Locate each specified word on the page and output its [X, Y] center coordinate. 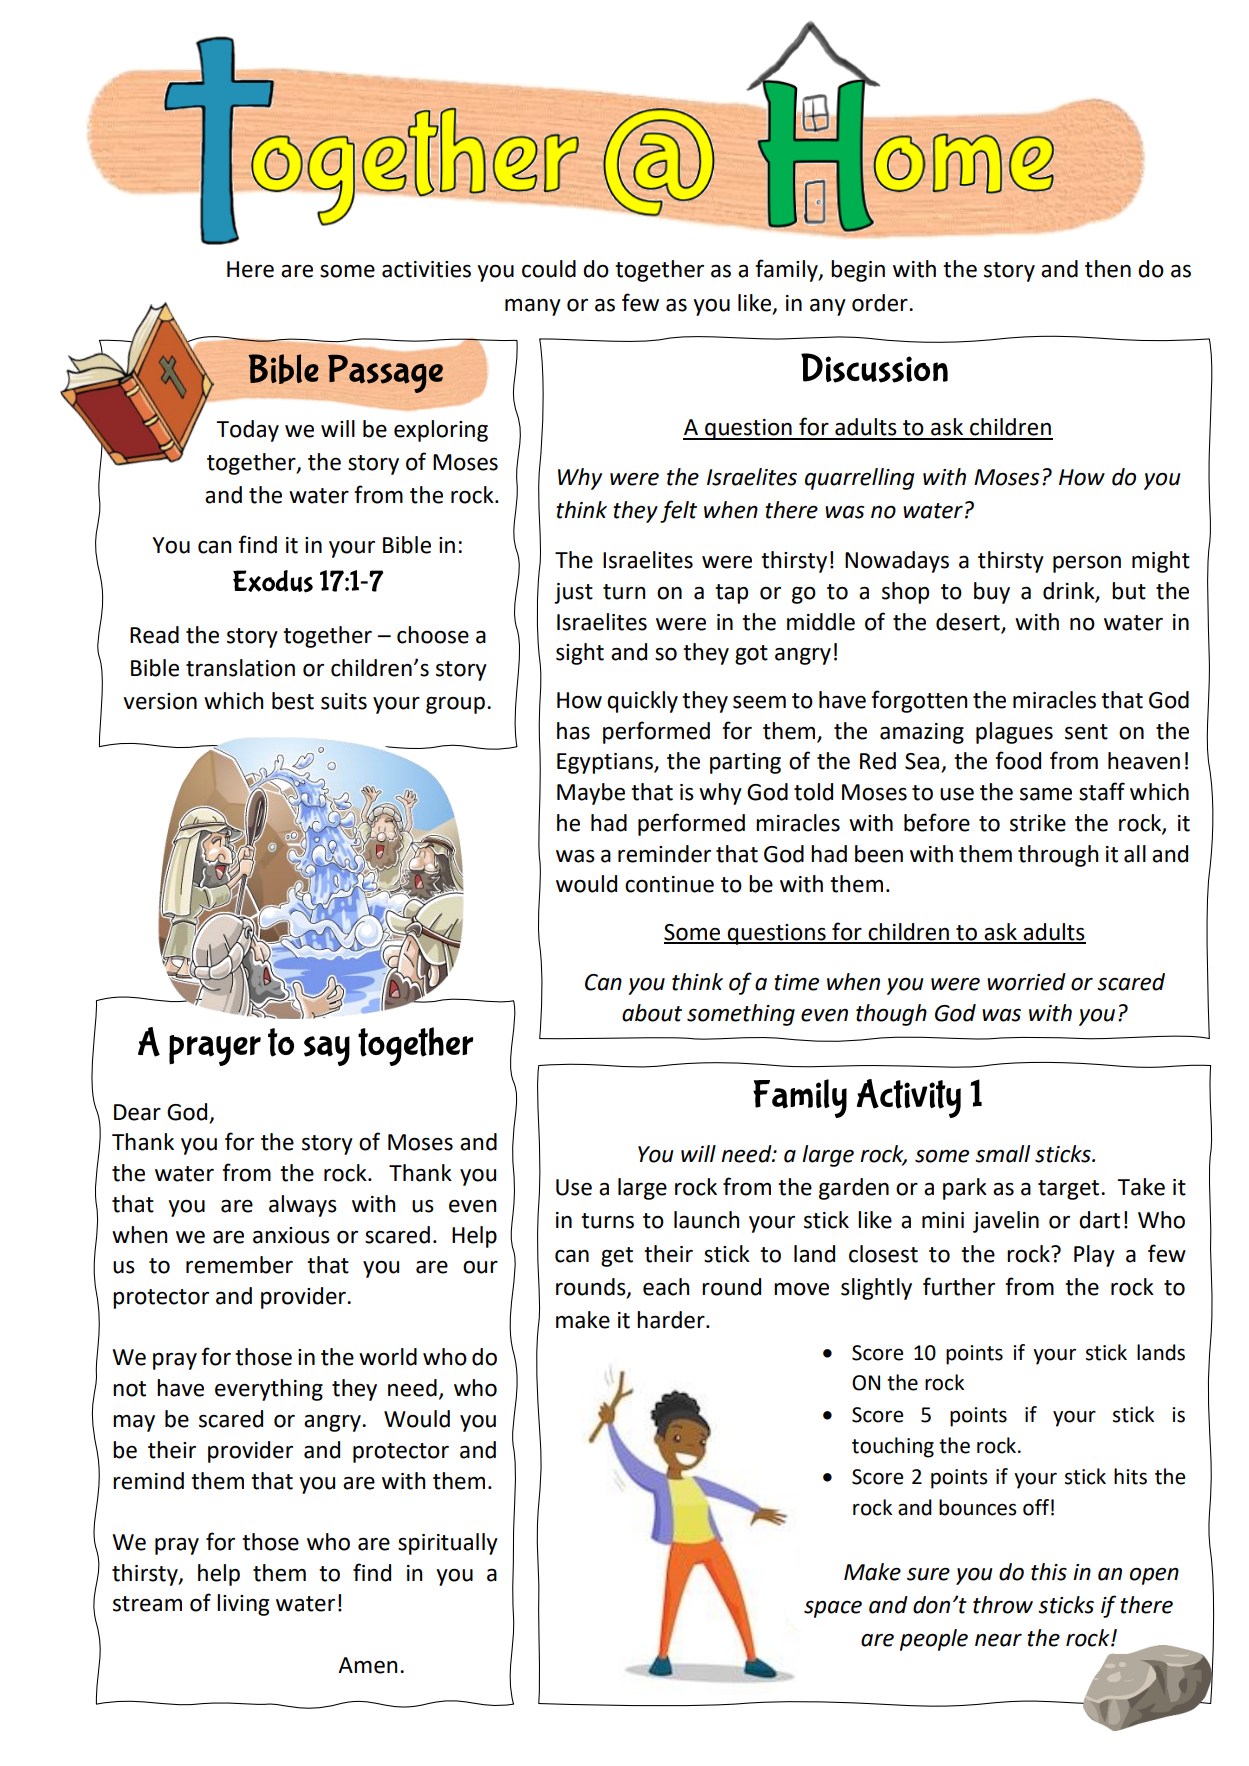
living [243, 1605]
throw [1003, 1605]
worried [1026, 982]
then [1108, 269]
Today [247, 431]
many [533, 307]
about [652, 1013]
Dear [137, 1112]
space [833, 1609]
